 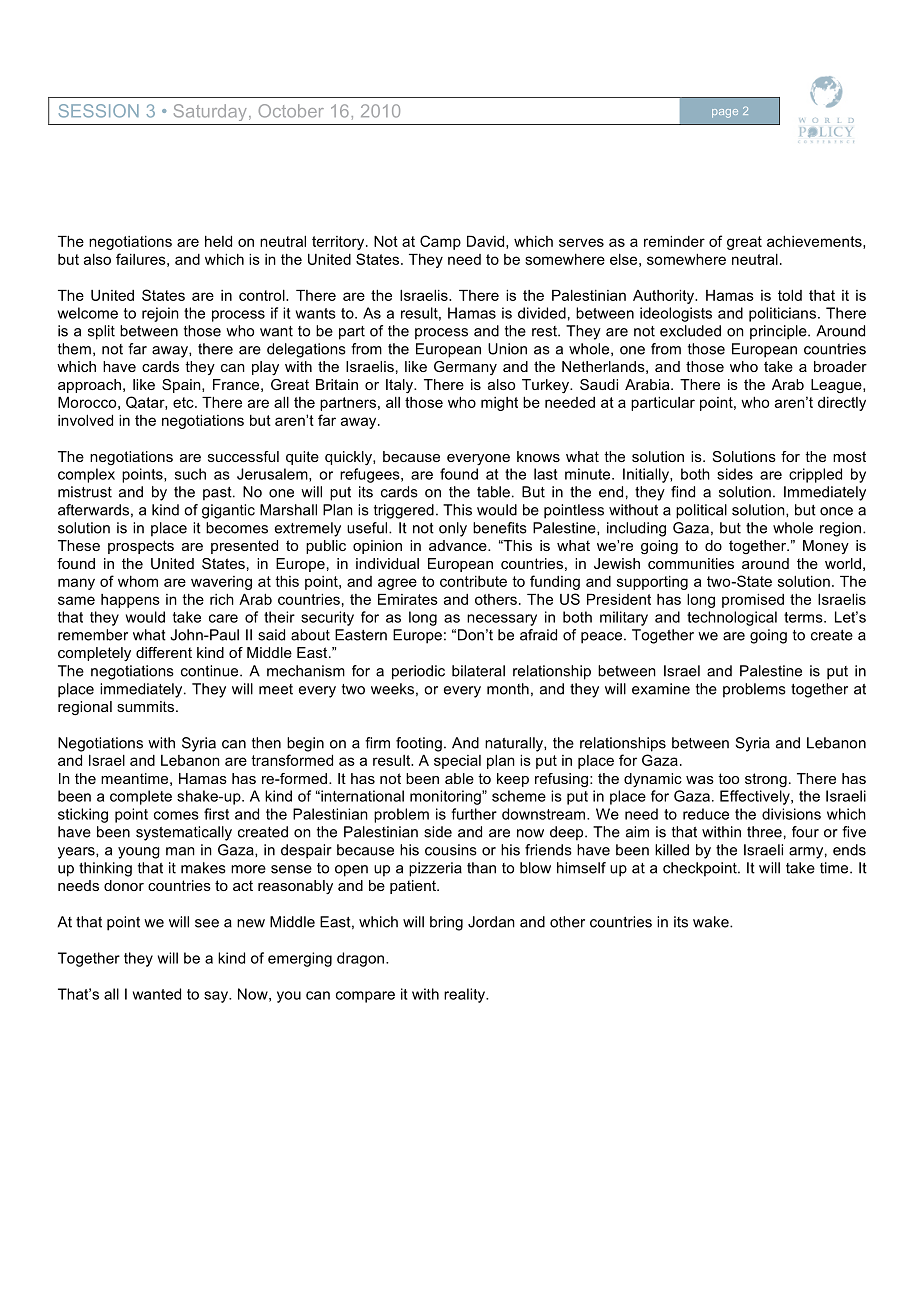 I want to click on Saturday, so click(x=210, y=112).
